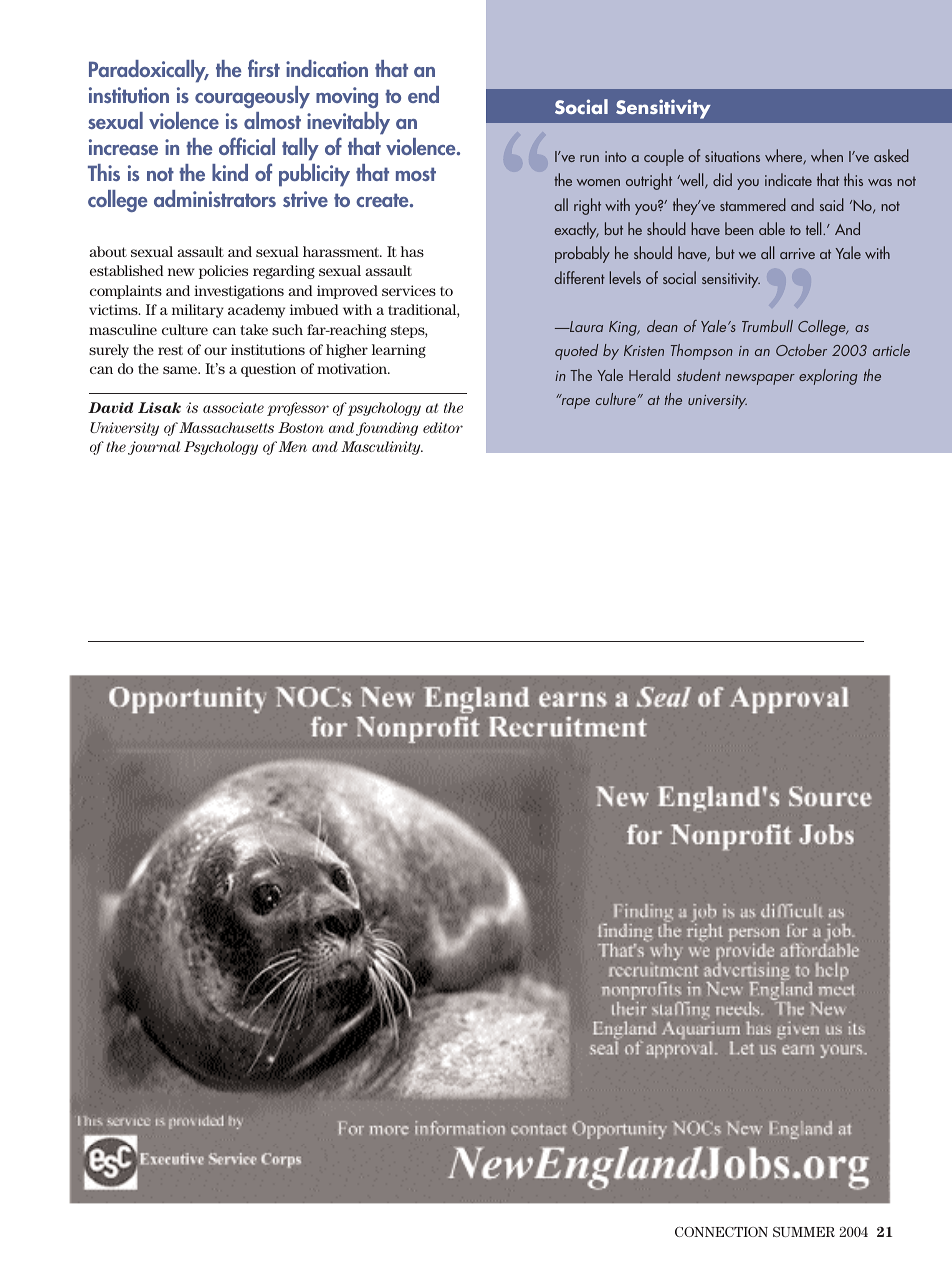 Image resolution: width=952 pixels, height=1275 pixels. Describe the element at coordinates (252, 97) in the screenshot. I see `courageously` at that location.
